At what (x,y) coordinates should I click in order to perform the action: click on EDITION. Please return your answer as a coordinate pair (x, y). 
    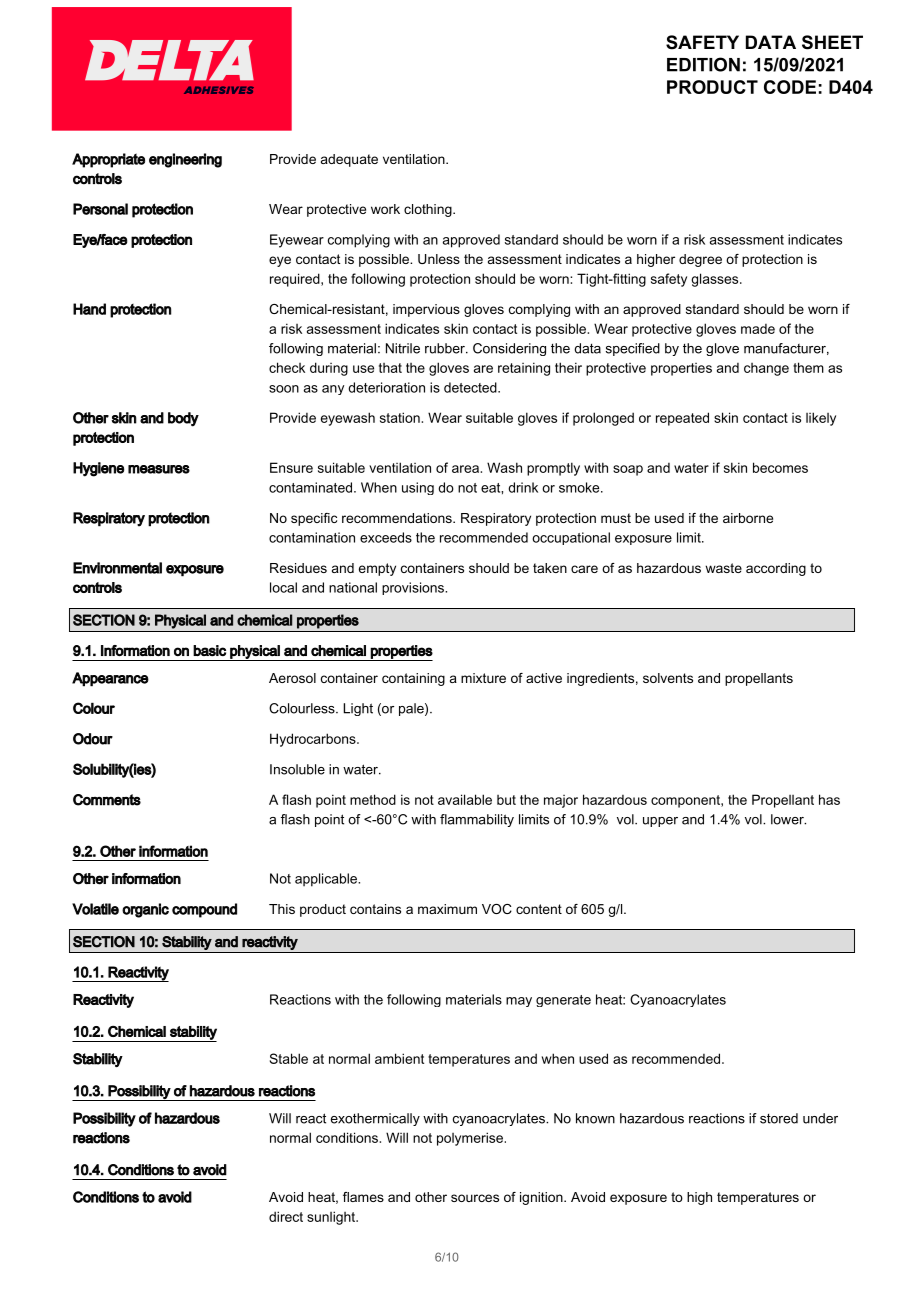
    Looking at the image, I should click on (703, 64).
